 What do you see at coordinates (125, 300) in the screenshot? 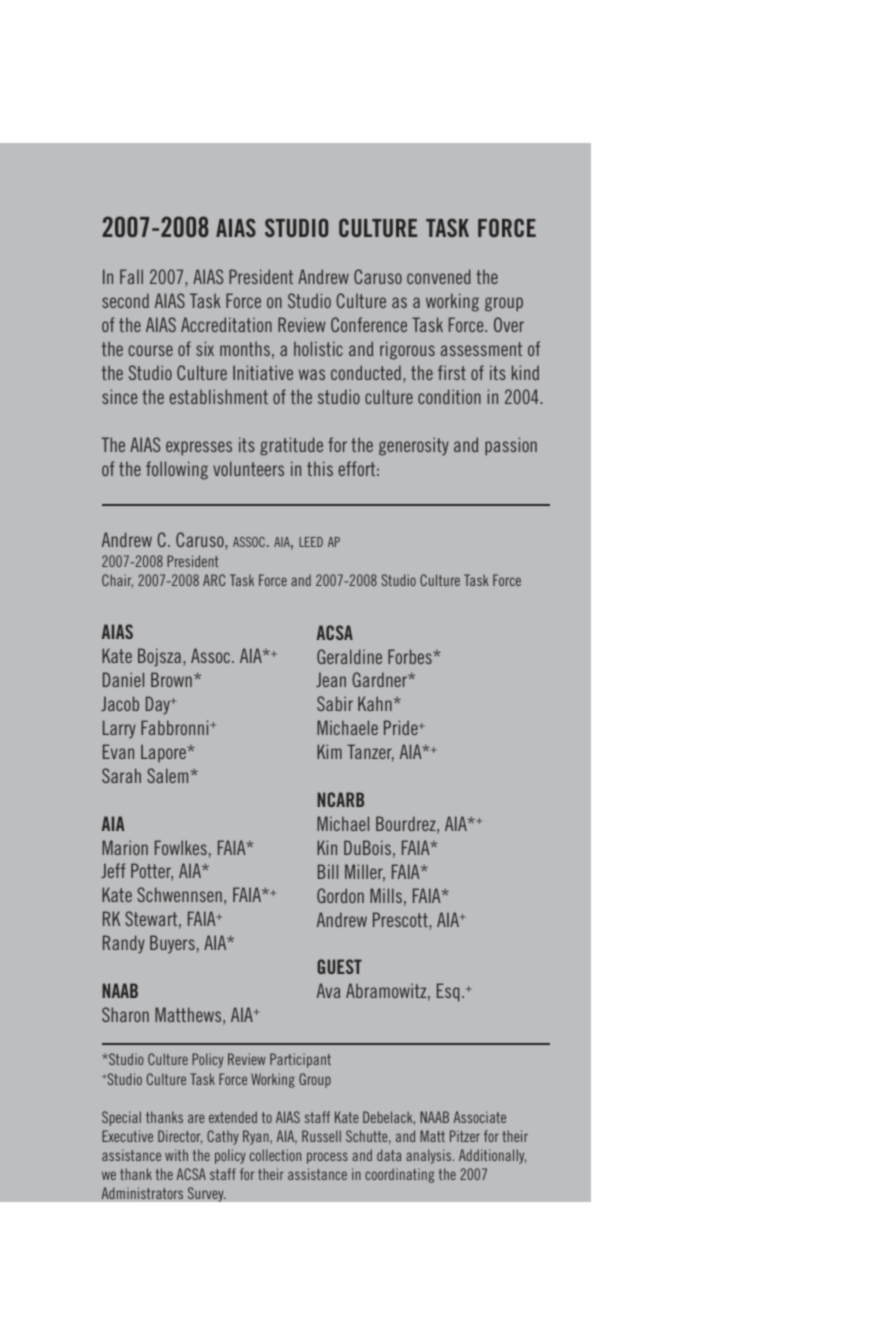
I see `second` at bounding box center [125, 300].
